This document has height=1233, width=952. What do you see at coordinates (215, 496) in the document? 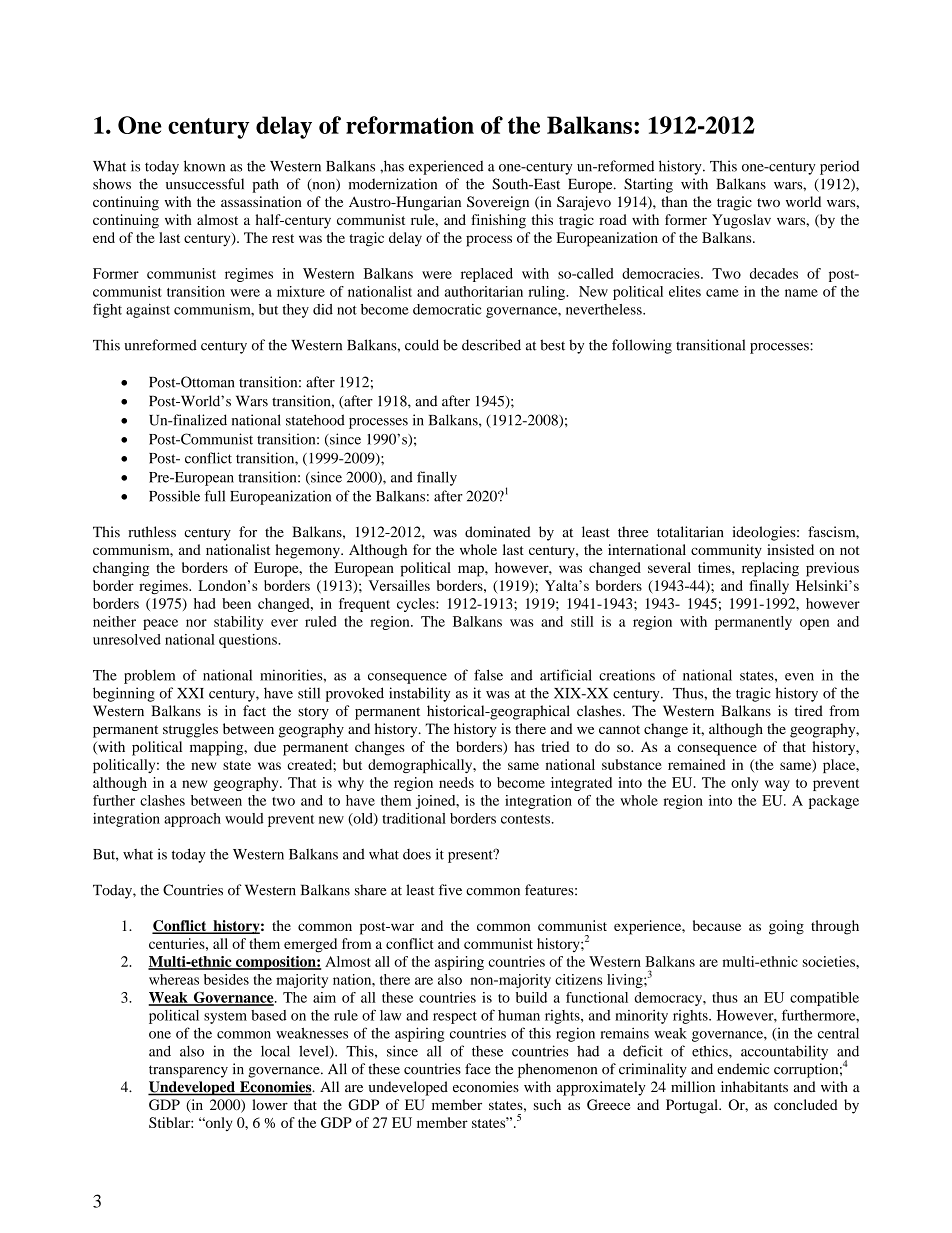
I see `full` at bounding box center [215, 496].
